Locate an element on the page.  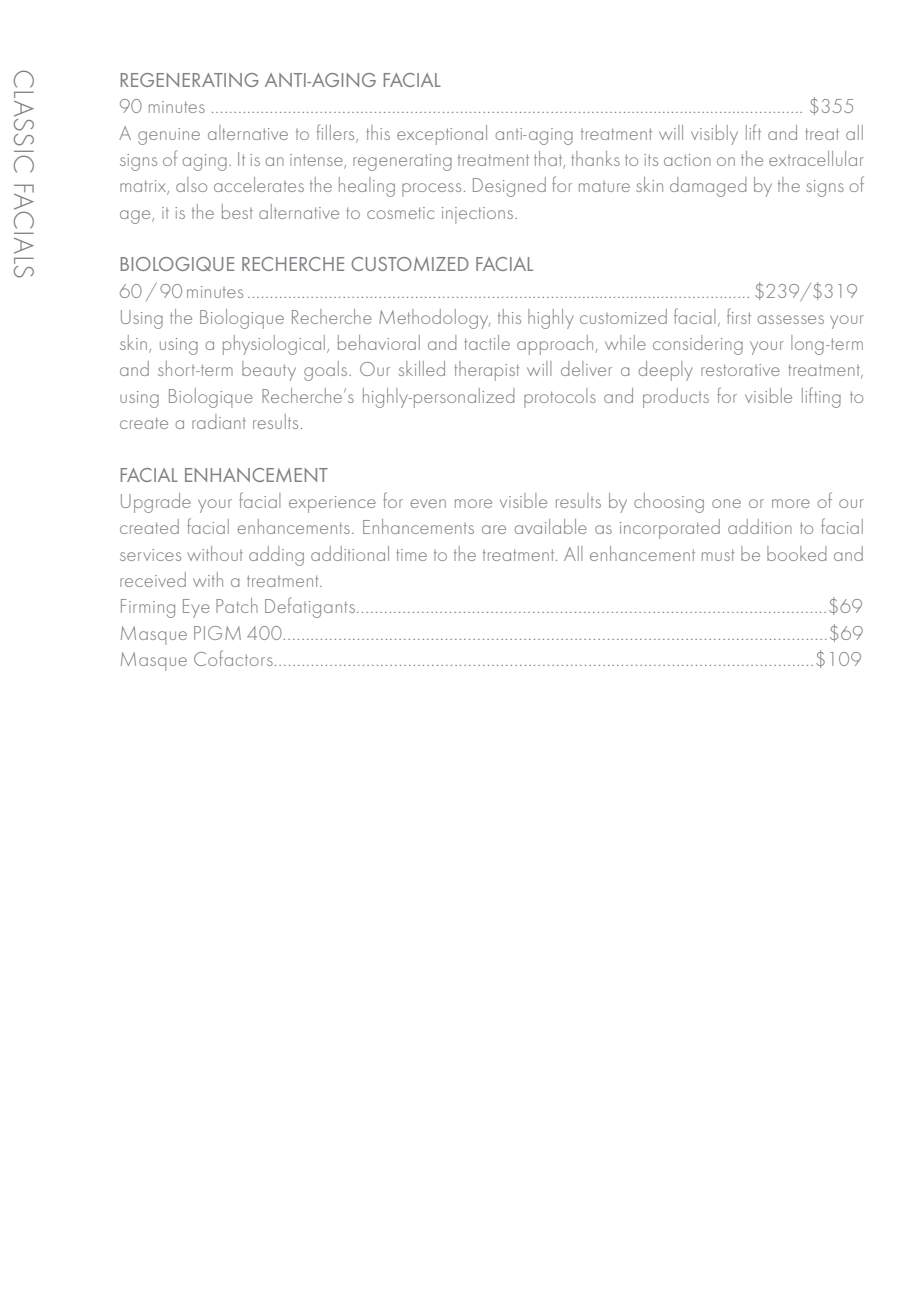
exceptional is located at coordinates (442, 135).
